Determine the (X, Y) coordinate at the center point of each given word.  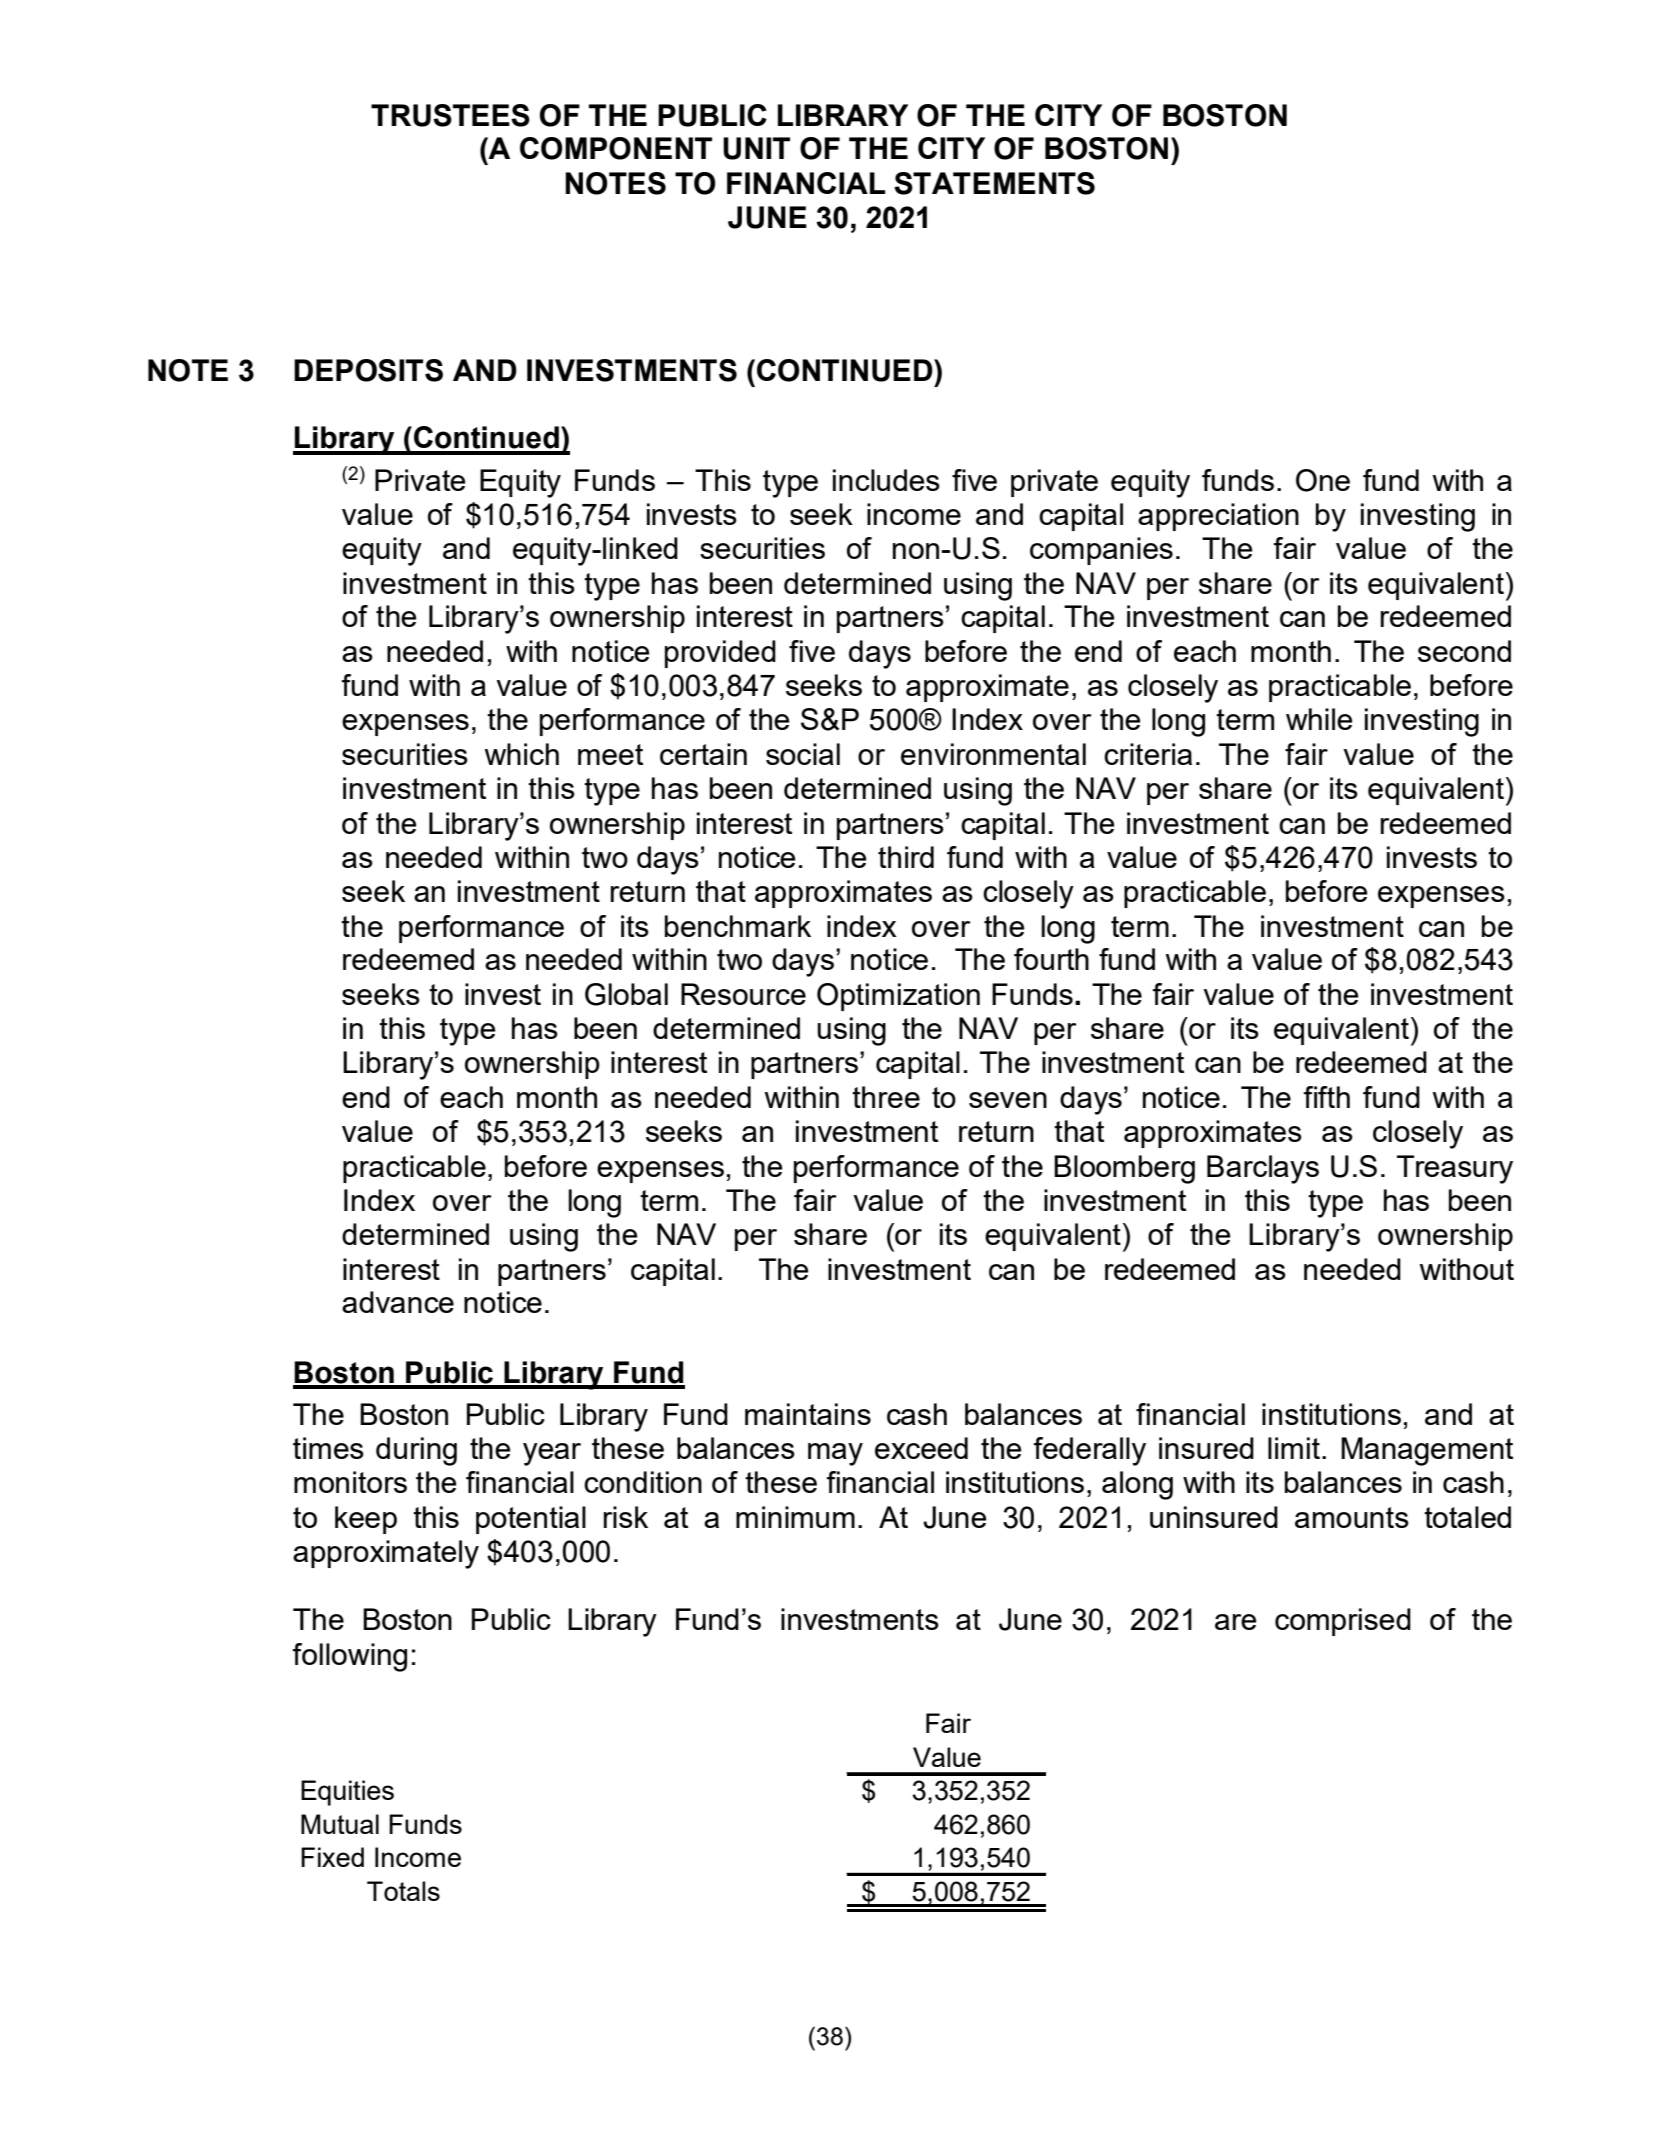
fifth (1327, 1097)
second (1464, 651)
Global (626, 994)
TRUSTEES (450, 115)
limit (1294, 1448)
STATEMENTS (994, 183)
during (416, 1451)
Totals (403, 1891)
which (521, 754)
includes (886, 480)
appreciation (1218, 517)
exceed (921, 1448)
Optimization (898, 997)
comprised (1343, 1622)
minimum (795, 1517)
